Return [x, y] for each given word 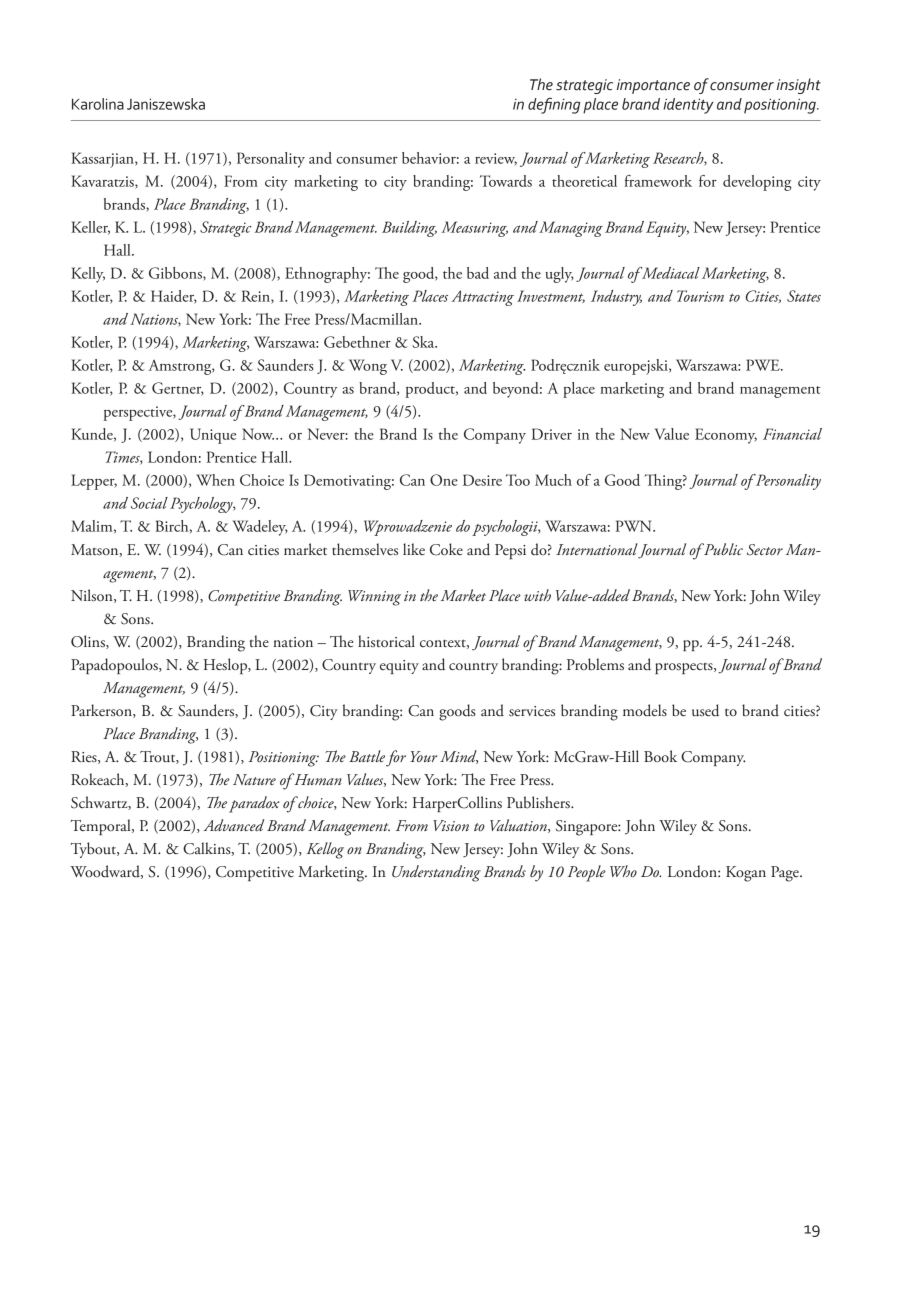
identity [688, 106]
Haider [174, 297]
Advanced [233, 825]
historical [386, 641]
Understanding [436, 873]
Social [149, 503]
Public [722, 549]
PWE [764, 365]
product [431, 390]
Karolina [98, 104]
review [496, 159]
